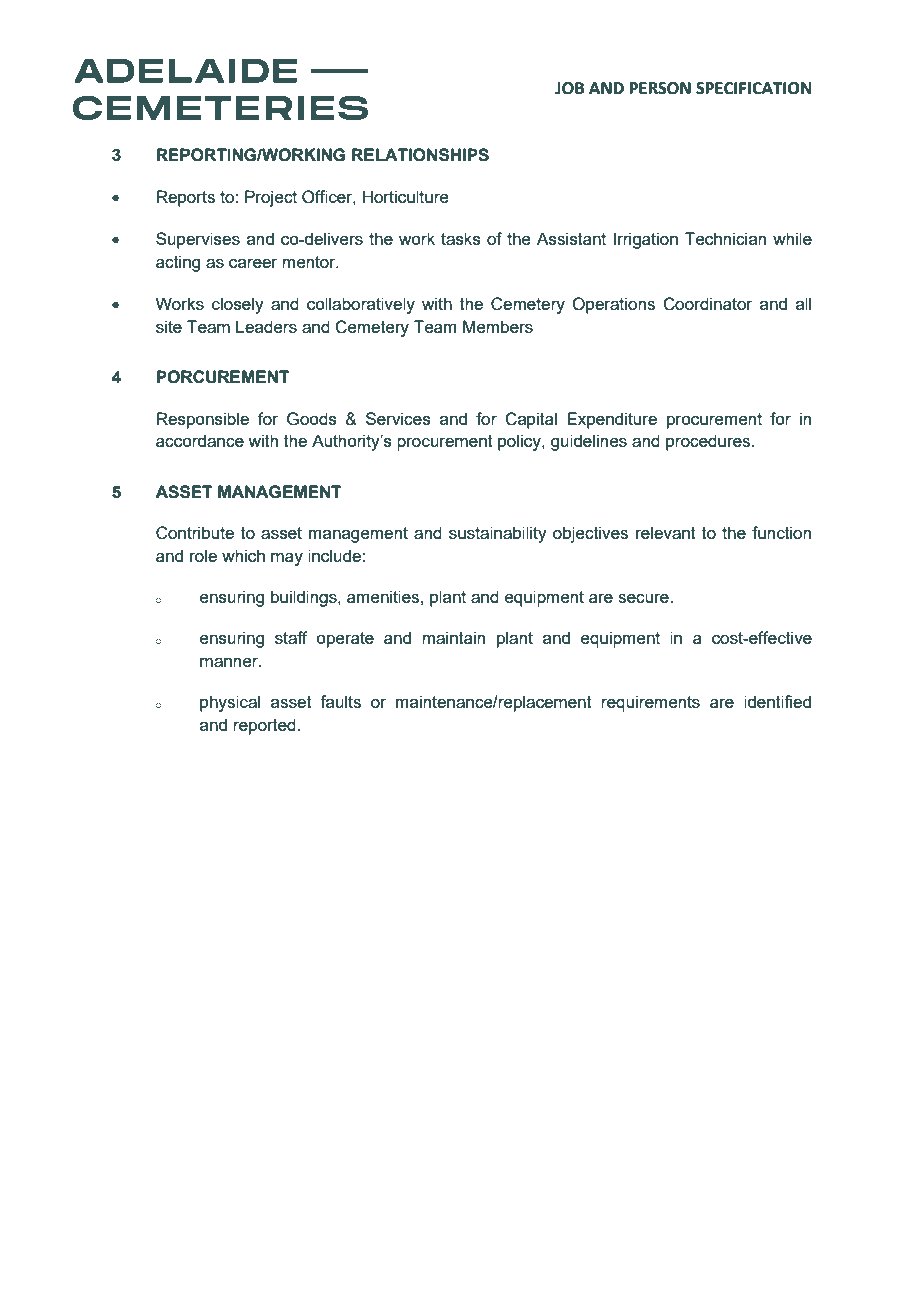 The width and height of the screenshot is (924, 1308). I want to click on physical, so click(230, 703).
